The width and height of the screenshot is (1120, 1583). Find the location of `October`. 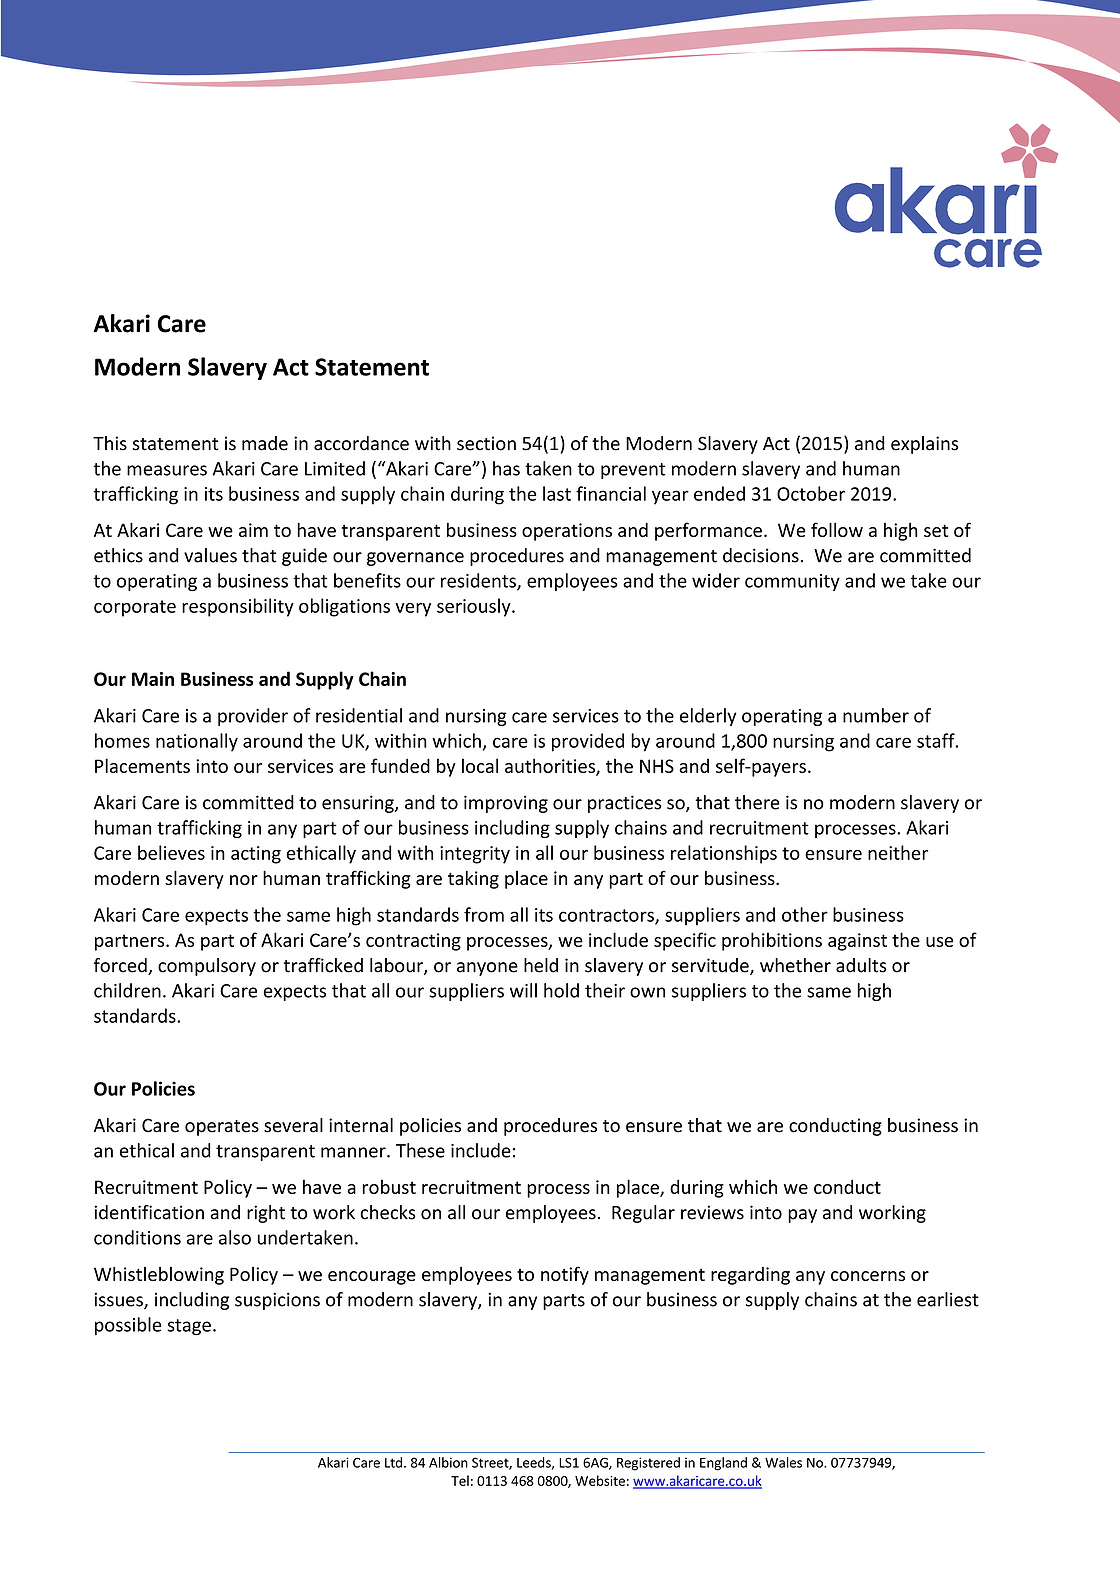

October is located at coordinates (811, 493).
